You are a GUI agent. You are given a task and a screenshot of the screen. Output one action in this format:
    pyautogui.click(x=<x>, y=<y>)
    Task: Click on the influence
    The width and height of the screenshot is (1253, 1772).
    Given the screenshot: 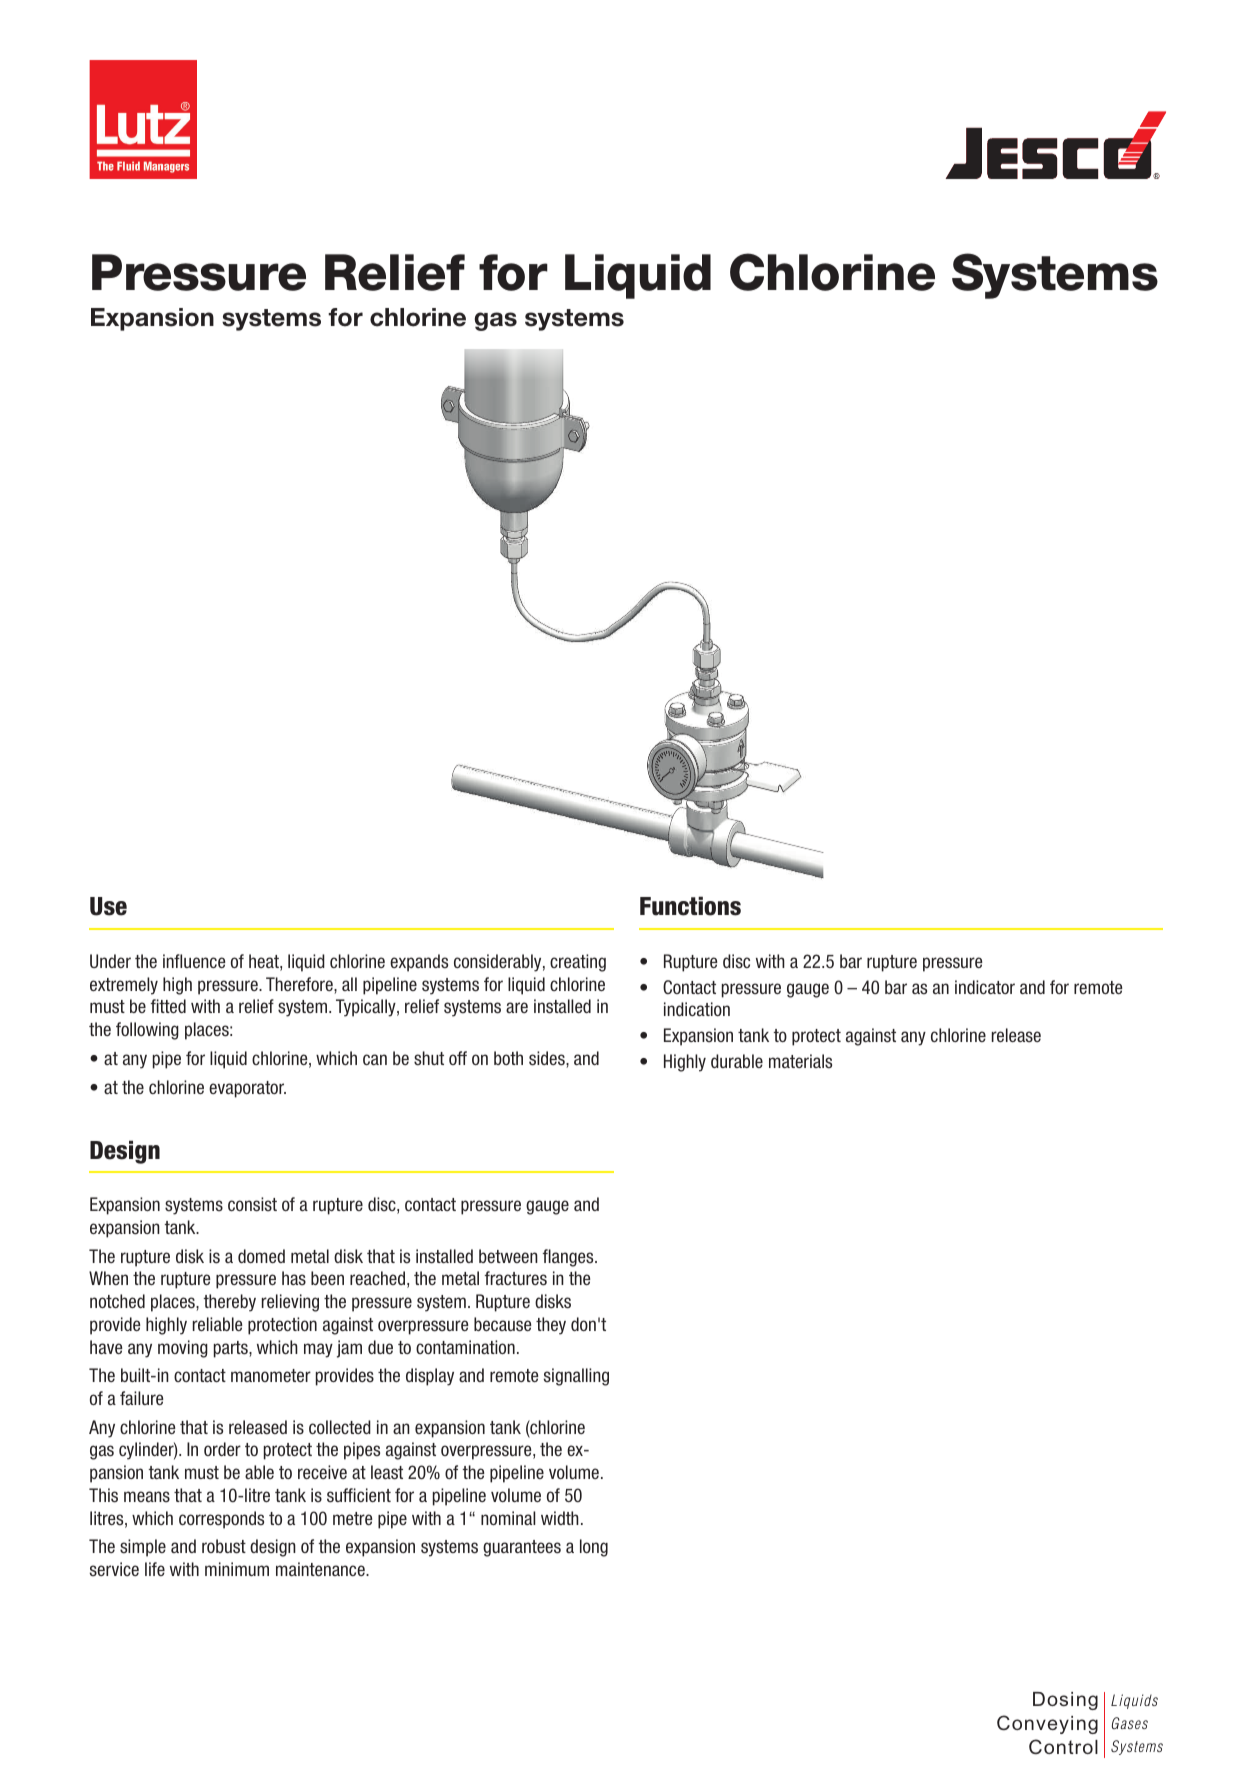 What is the action you would take?
    pyautogui.click(x=194, y=961)
